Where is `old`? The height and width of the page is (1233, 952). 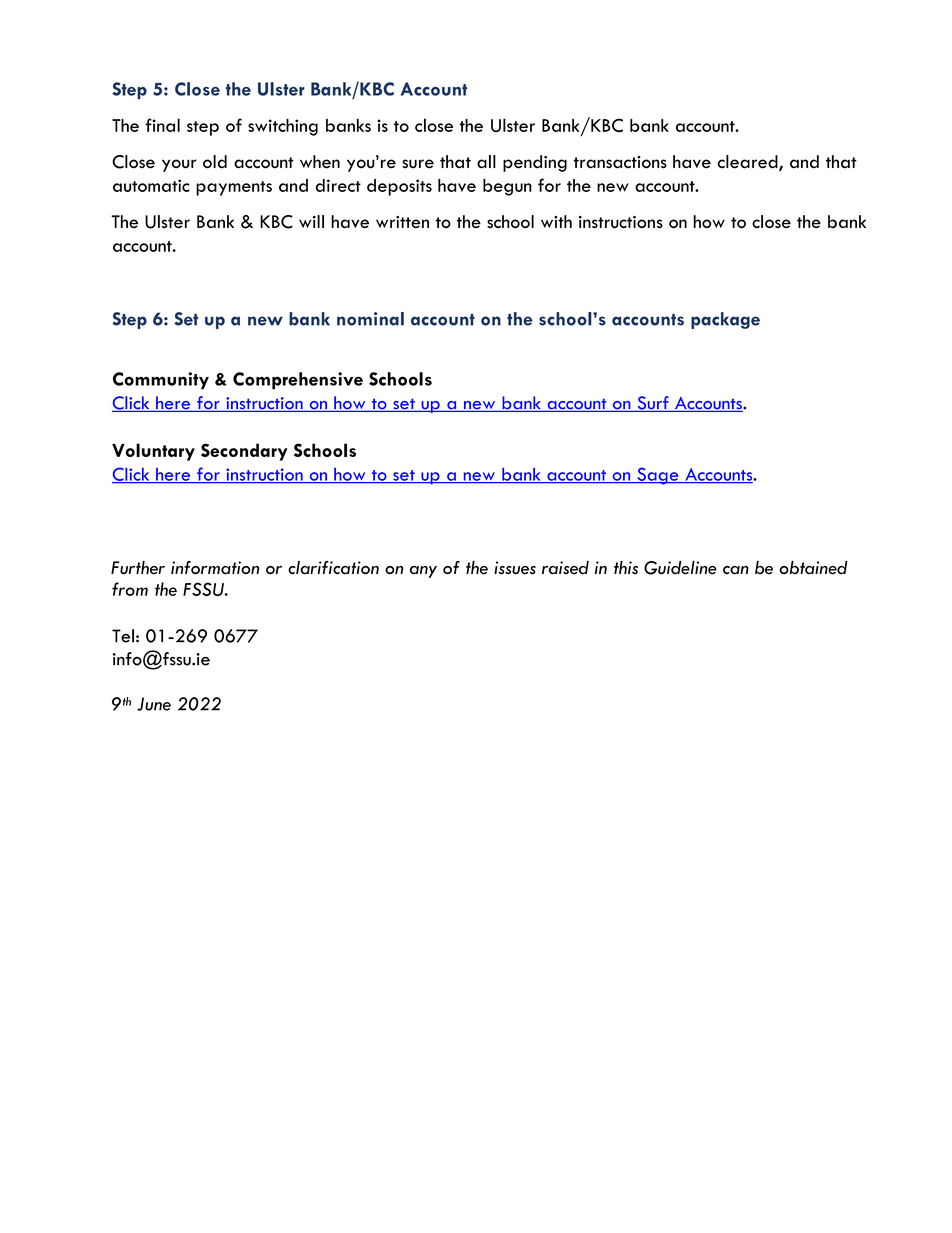 old is located at coordinates (215, 162).
